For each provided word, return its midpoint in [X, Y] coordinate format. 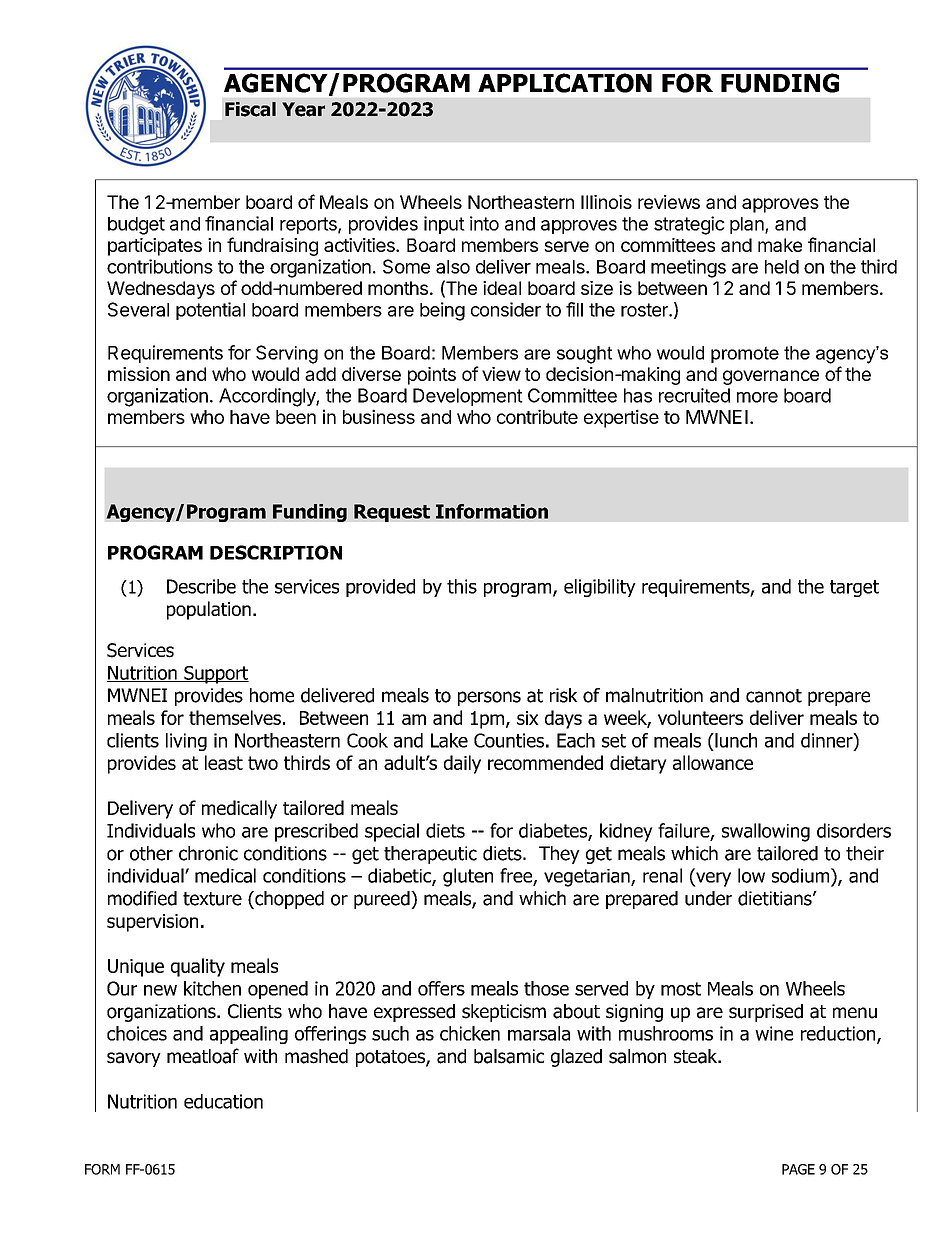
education [223, 1101]
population [209, 610]
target [854, 588]
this [462, 586]
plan [748, 225]
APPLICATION [565, 83]
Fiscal [250, 109]
